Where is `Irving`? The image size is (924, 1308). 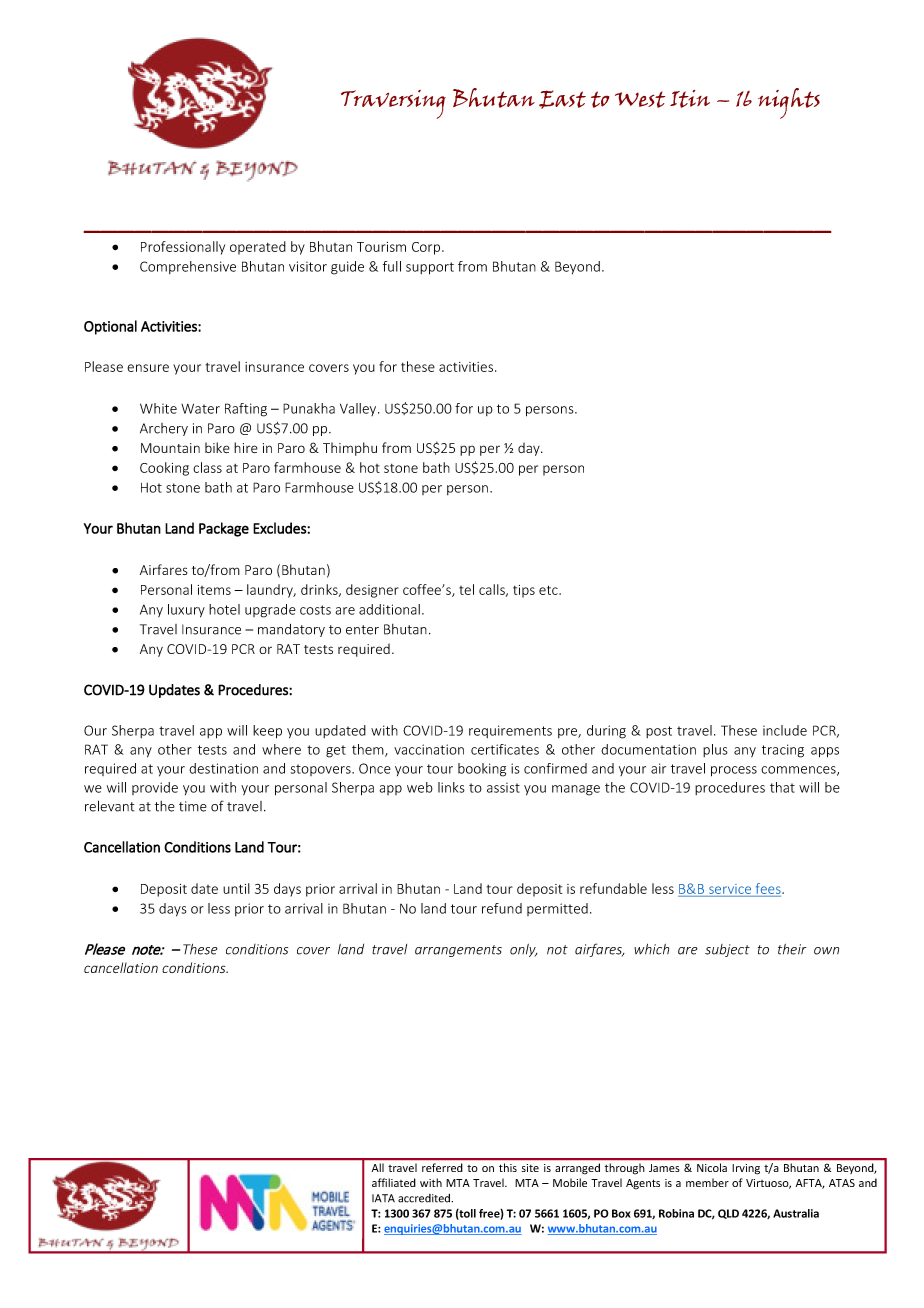 Irving is located at coordinates (746, 1169).
